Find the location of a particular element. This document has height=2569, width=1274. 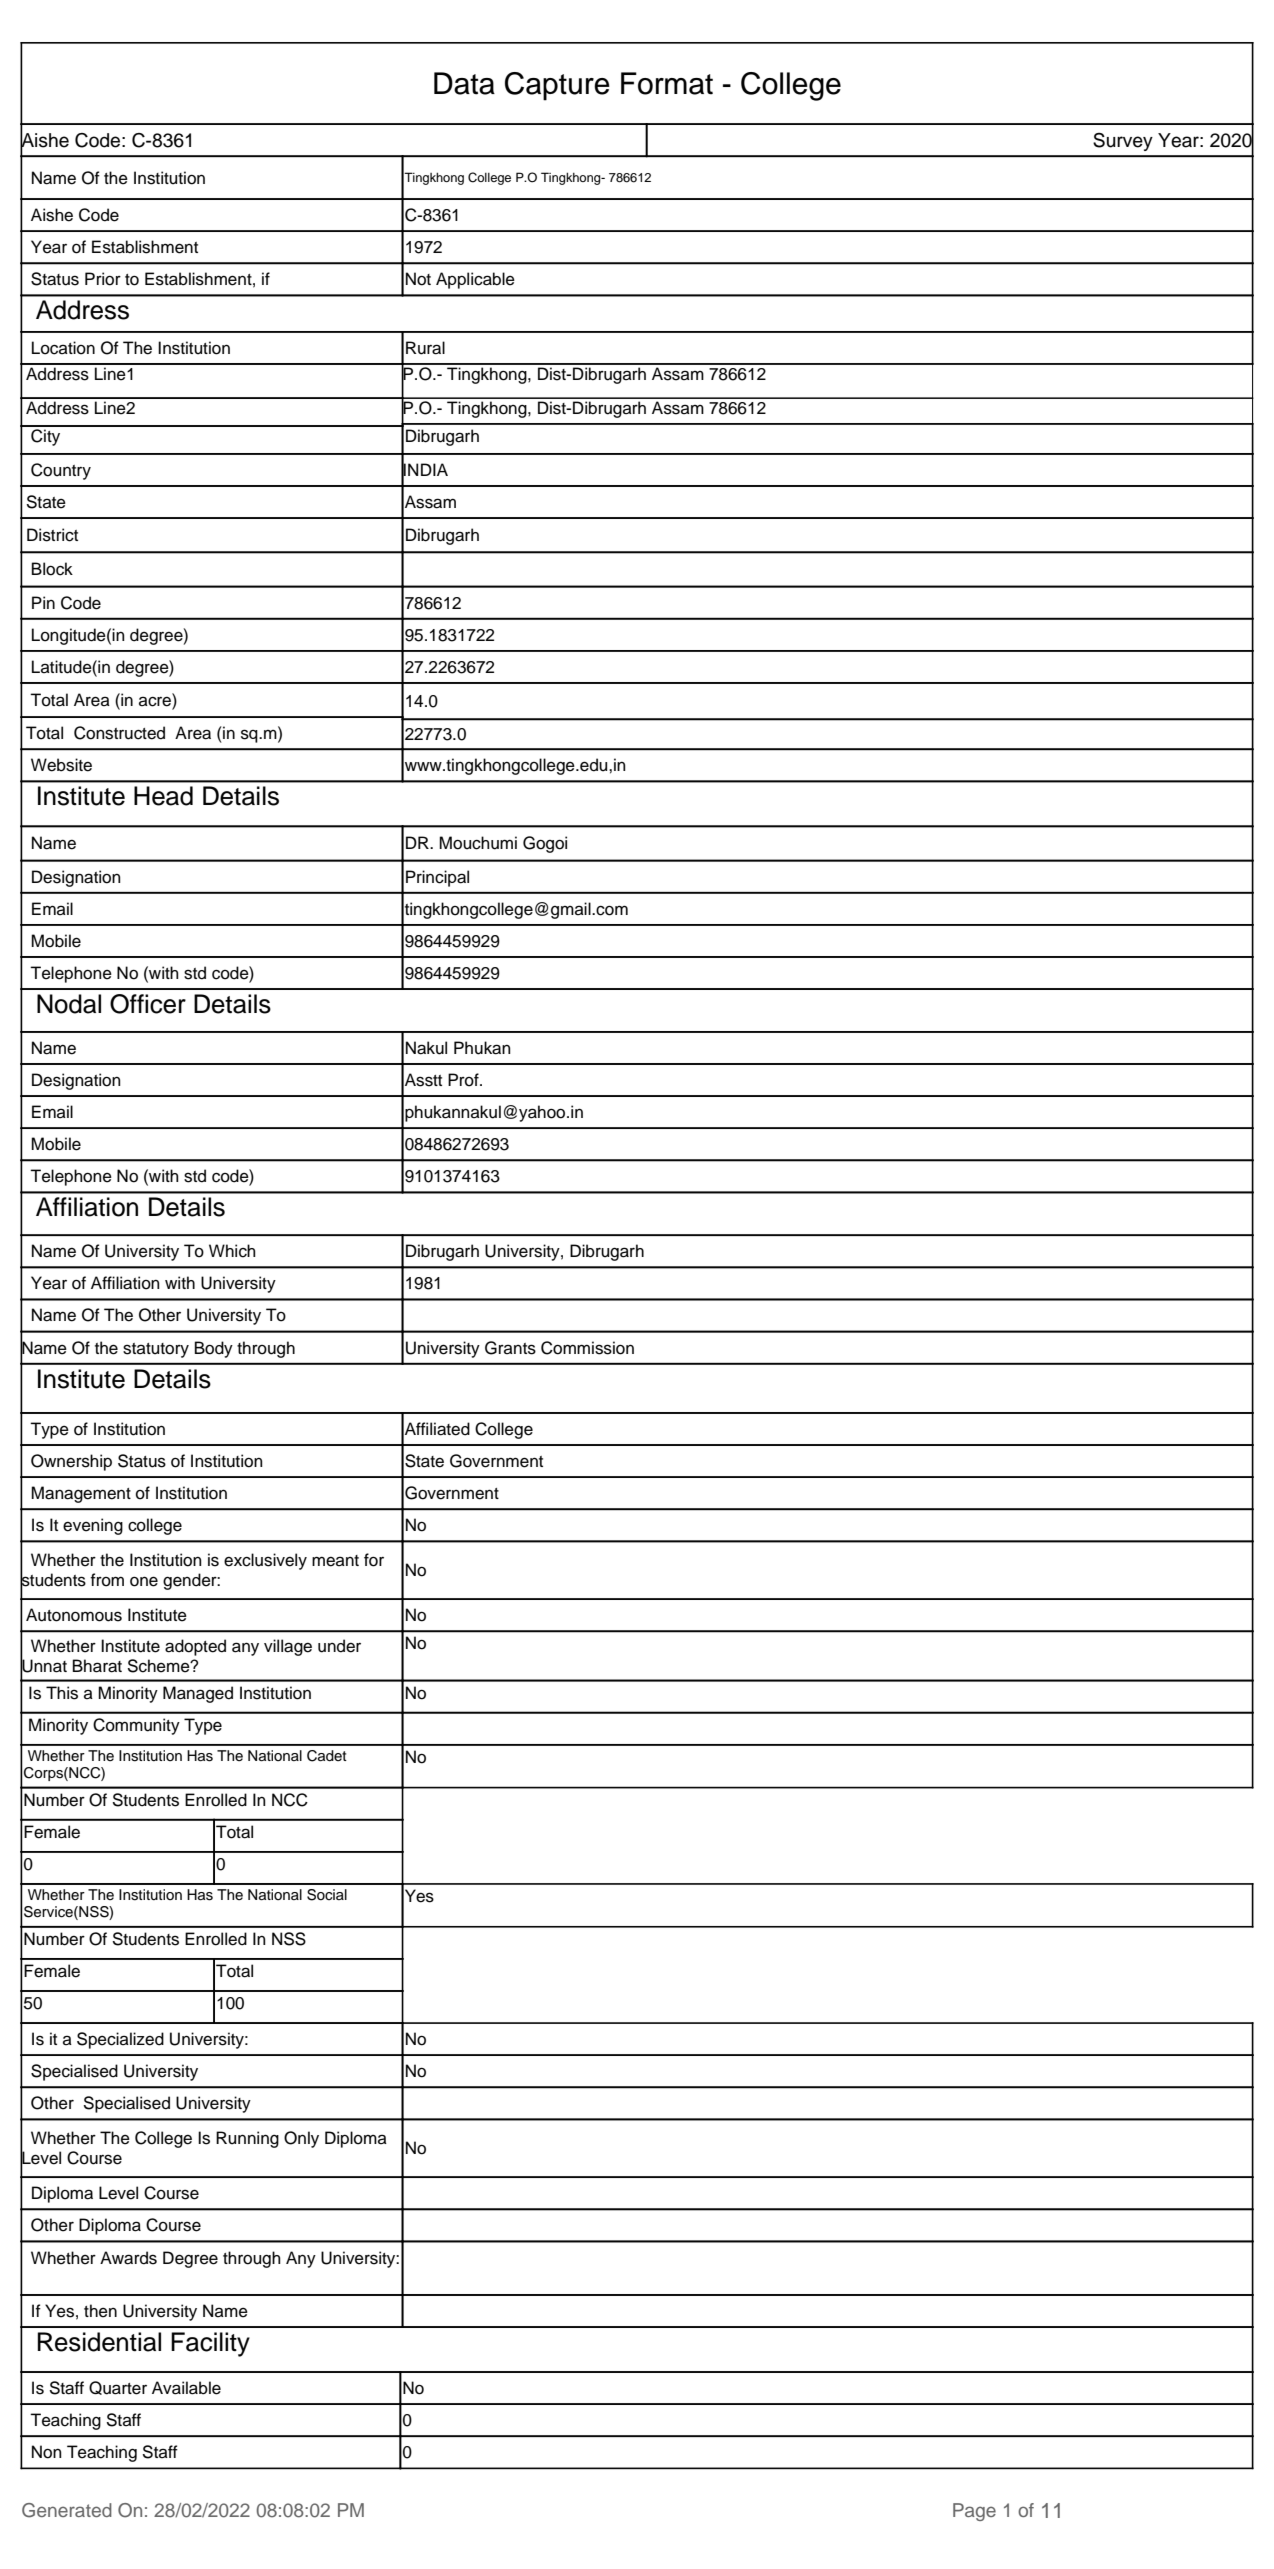

Grants is located at coordinates (510, 1348).
